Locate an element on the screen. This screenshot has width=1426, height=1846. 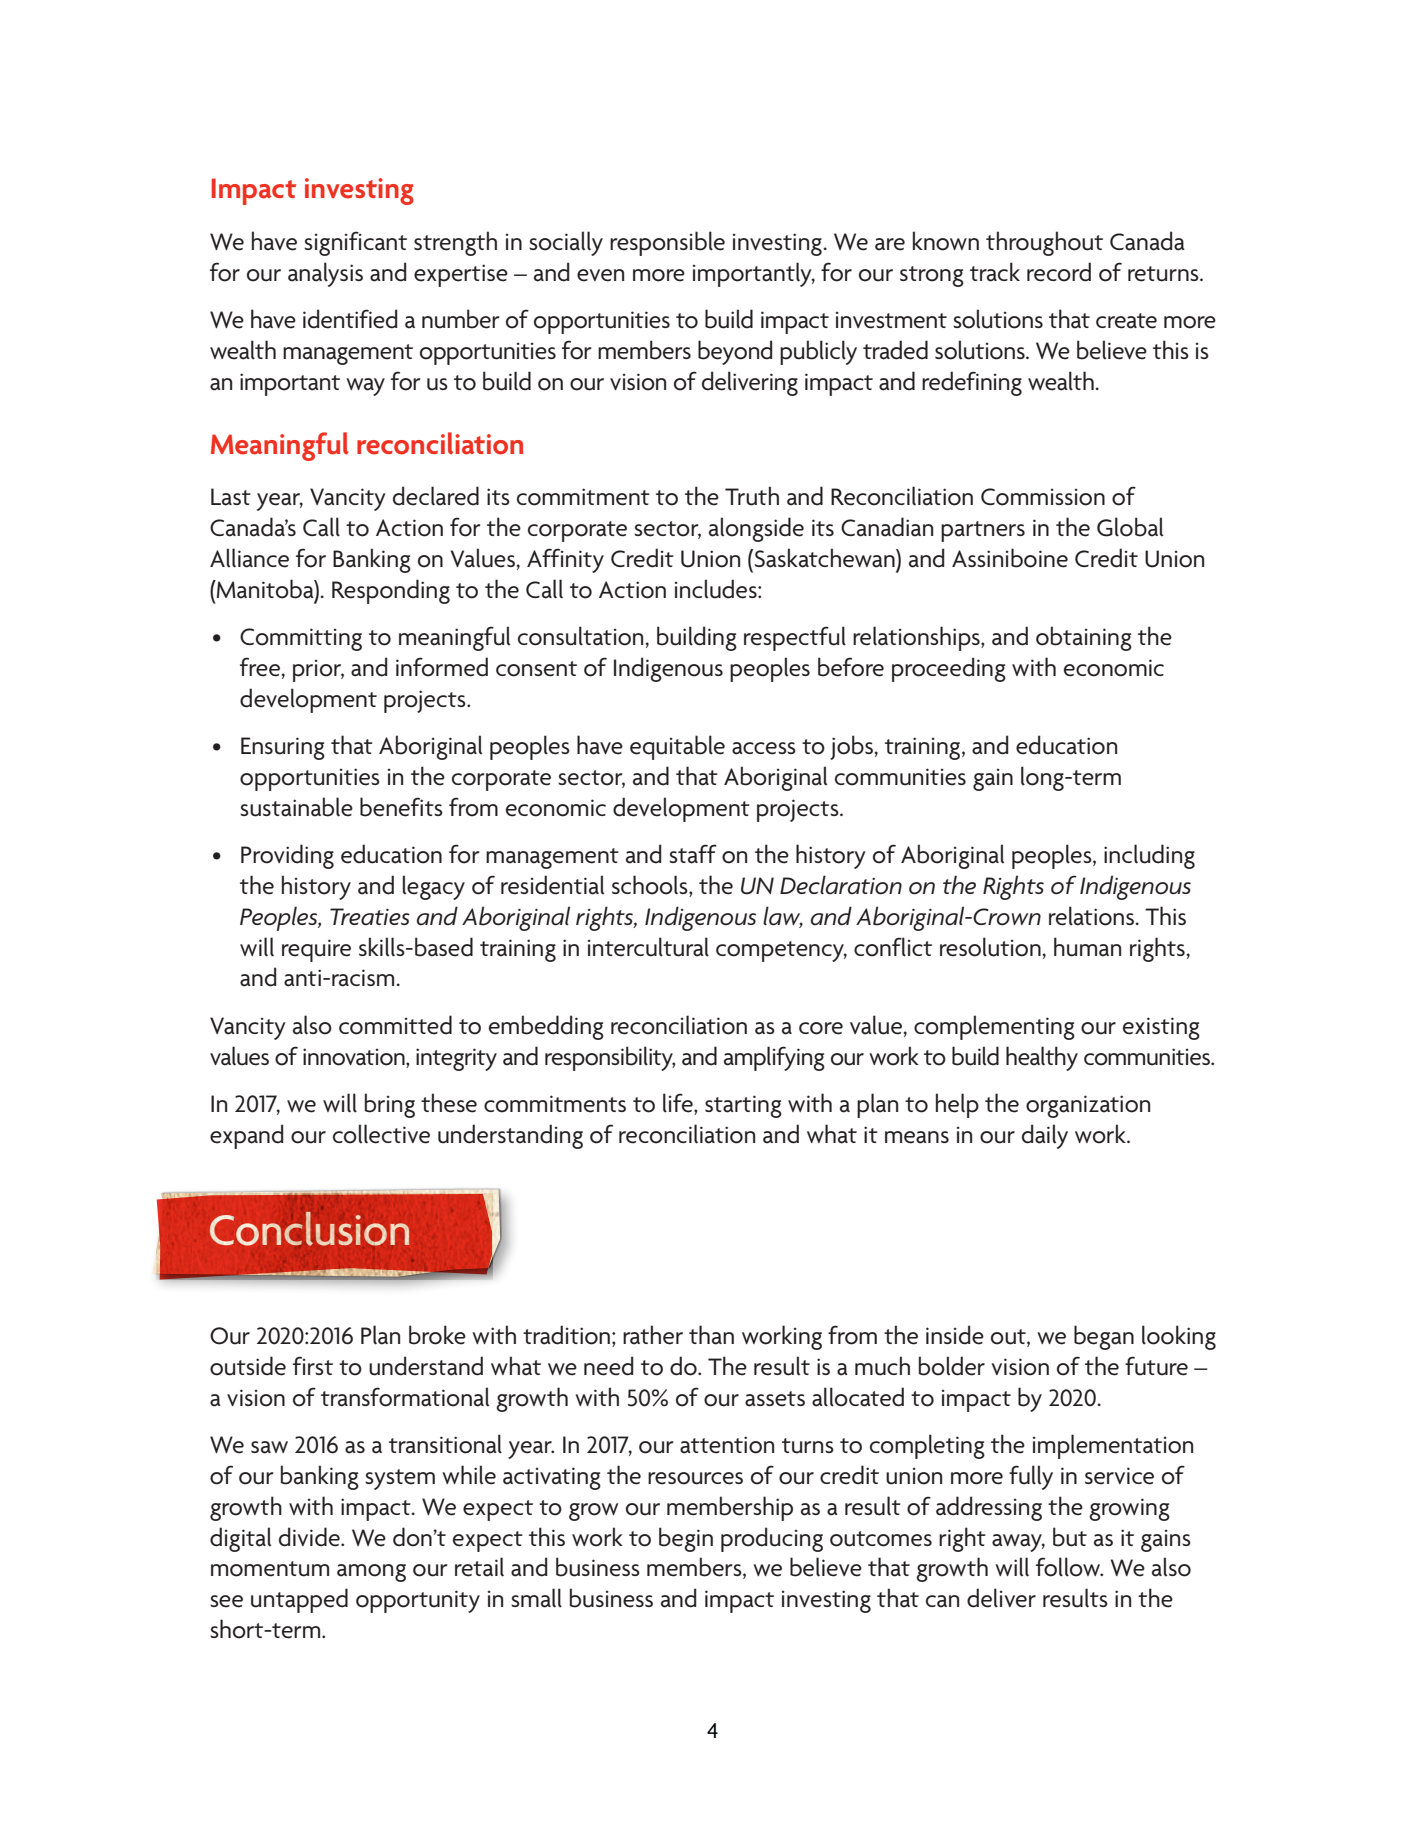
begin is located at coordinates (686, 1539).
